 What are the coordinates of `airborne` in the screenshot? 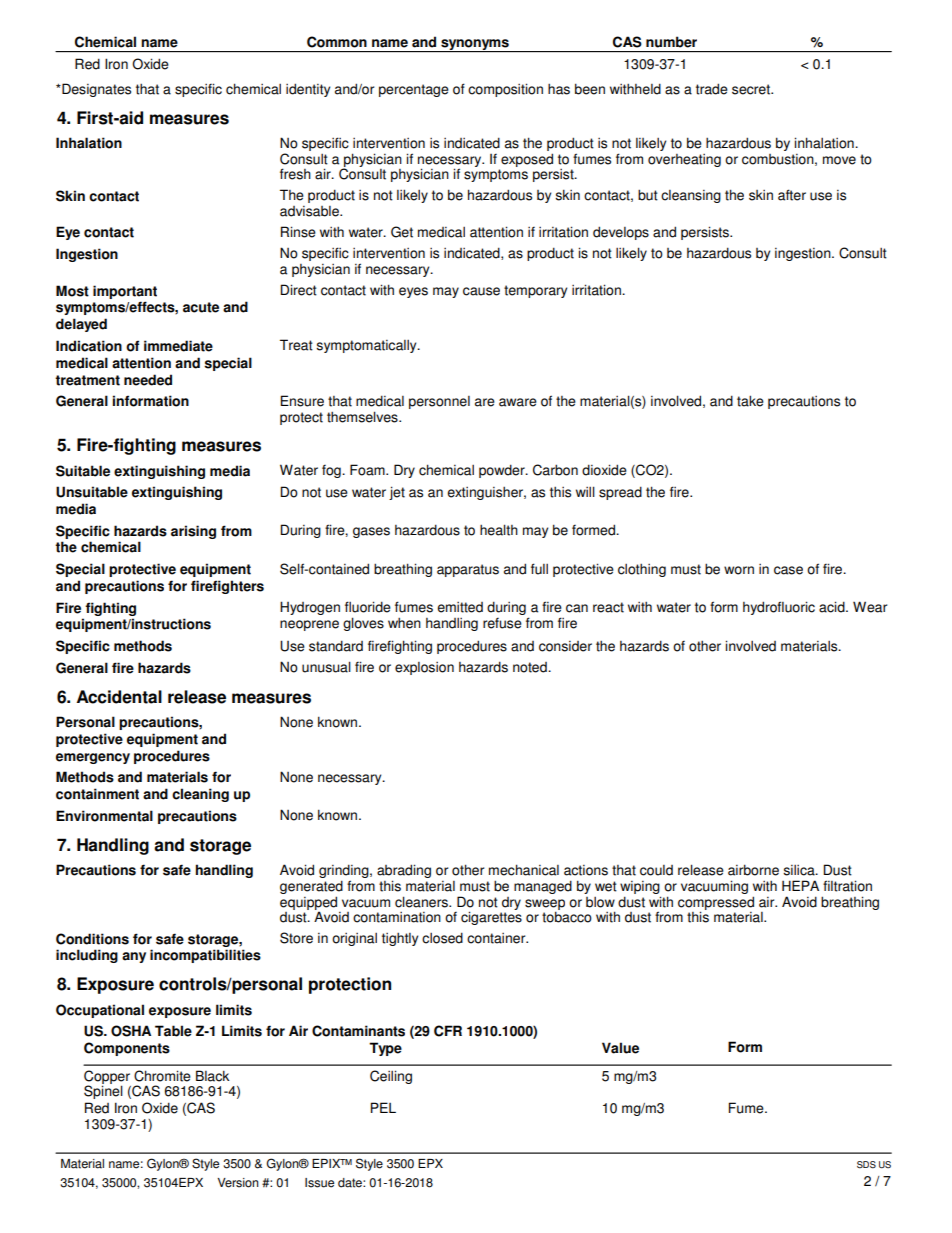 It's located at (753, 870).
